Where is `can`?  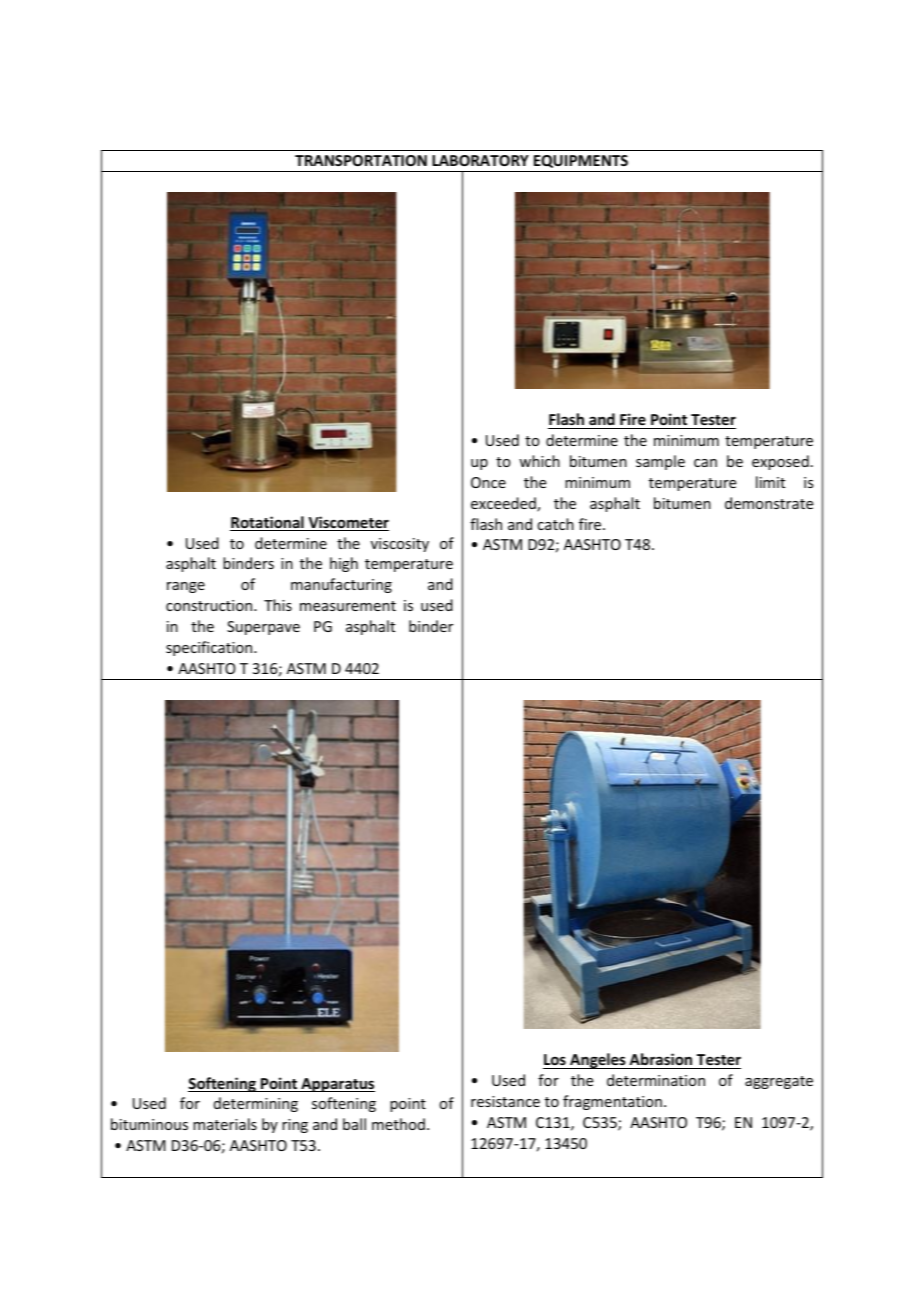 can is located at coordinates (705, 463).
